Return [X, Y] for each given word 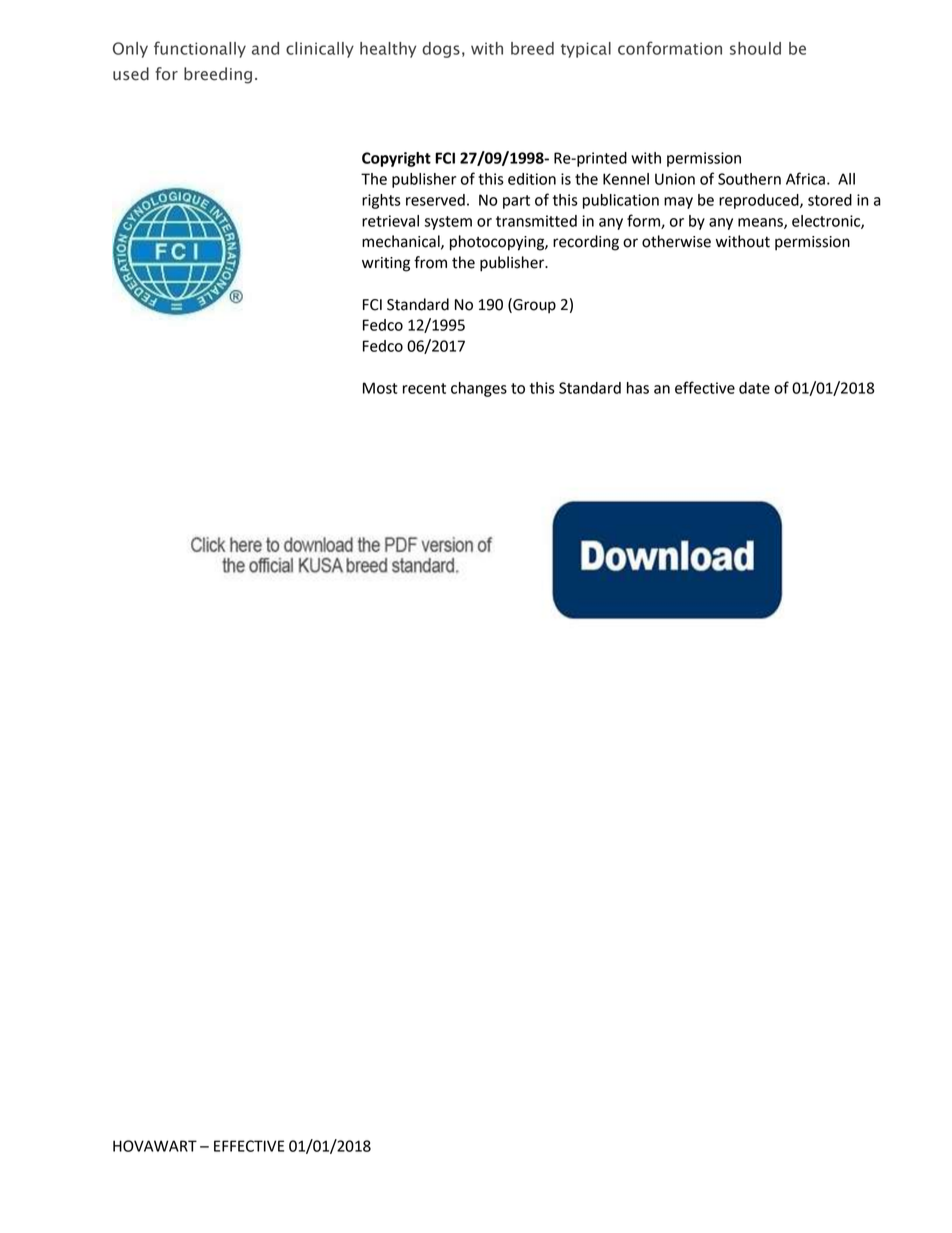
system [448, 223]
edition [532, 179]
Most [380, 388]
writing [386, 264]
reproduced [760, 201]
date [754, 388]
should [755, 48]
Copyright [396, 159]
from [430, 262]
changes [479, 389]
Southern [749, 179]
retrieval [390, 221]
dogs [441, 50]
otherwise [676, 241]
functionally [200, 49]
